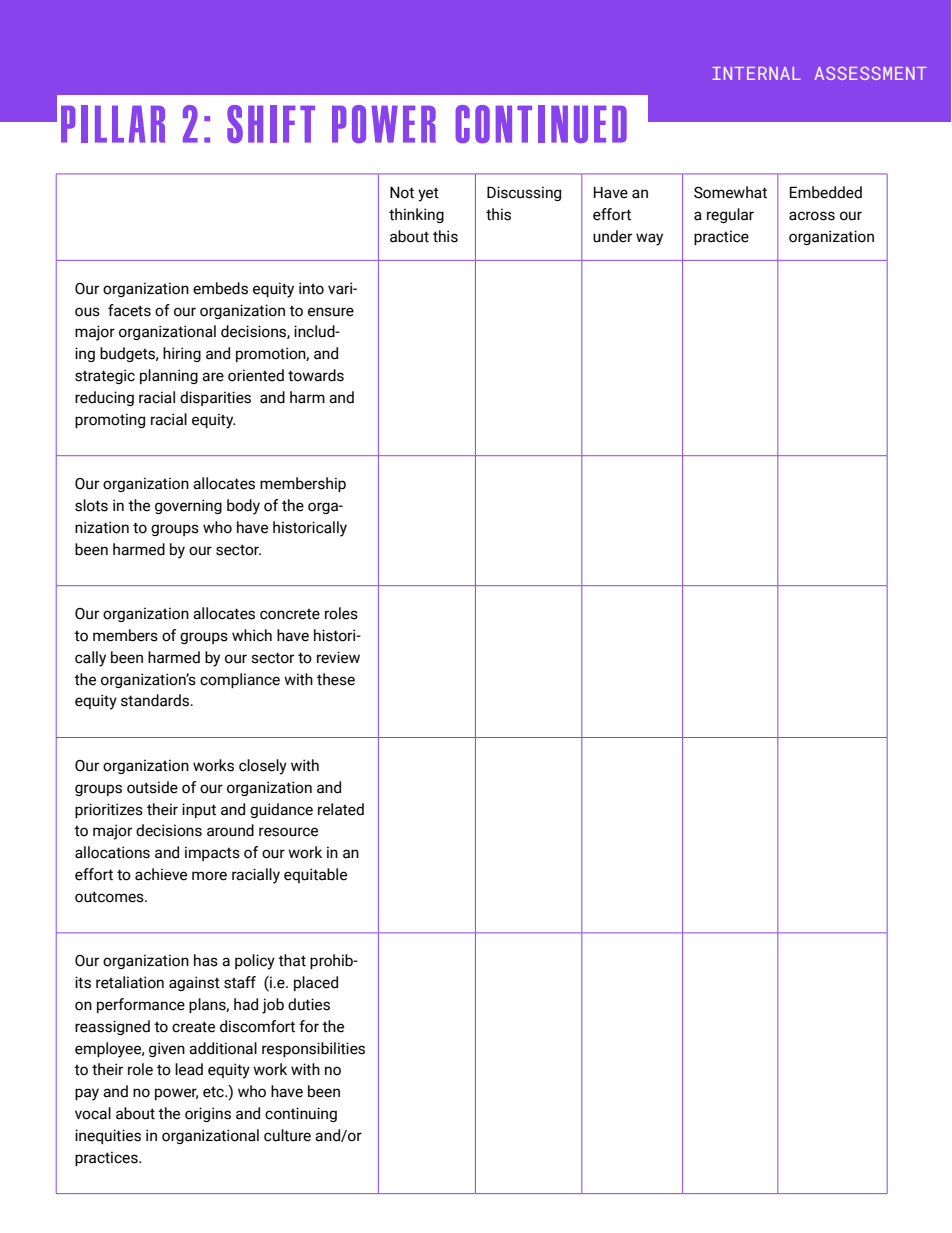 The width and height of the screenshot is (952, 1233). I want to click on thinking, so click(416, 215).
